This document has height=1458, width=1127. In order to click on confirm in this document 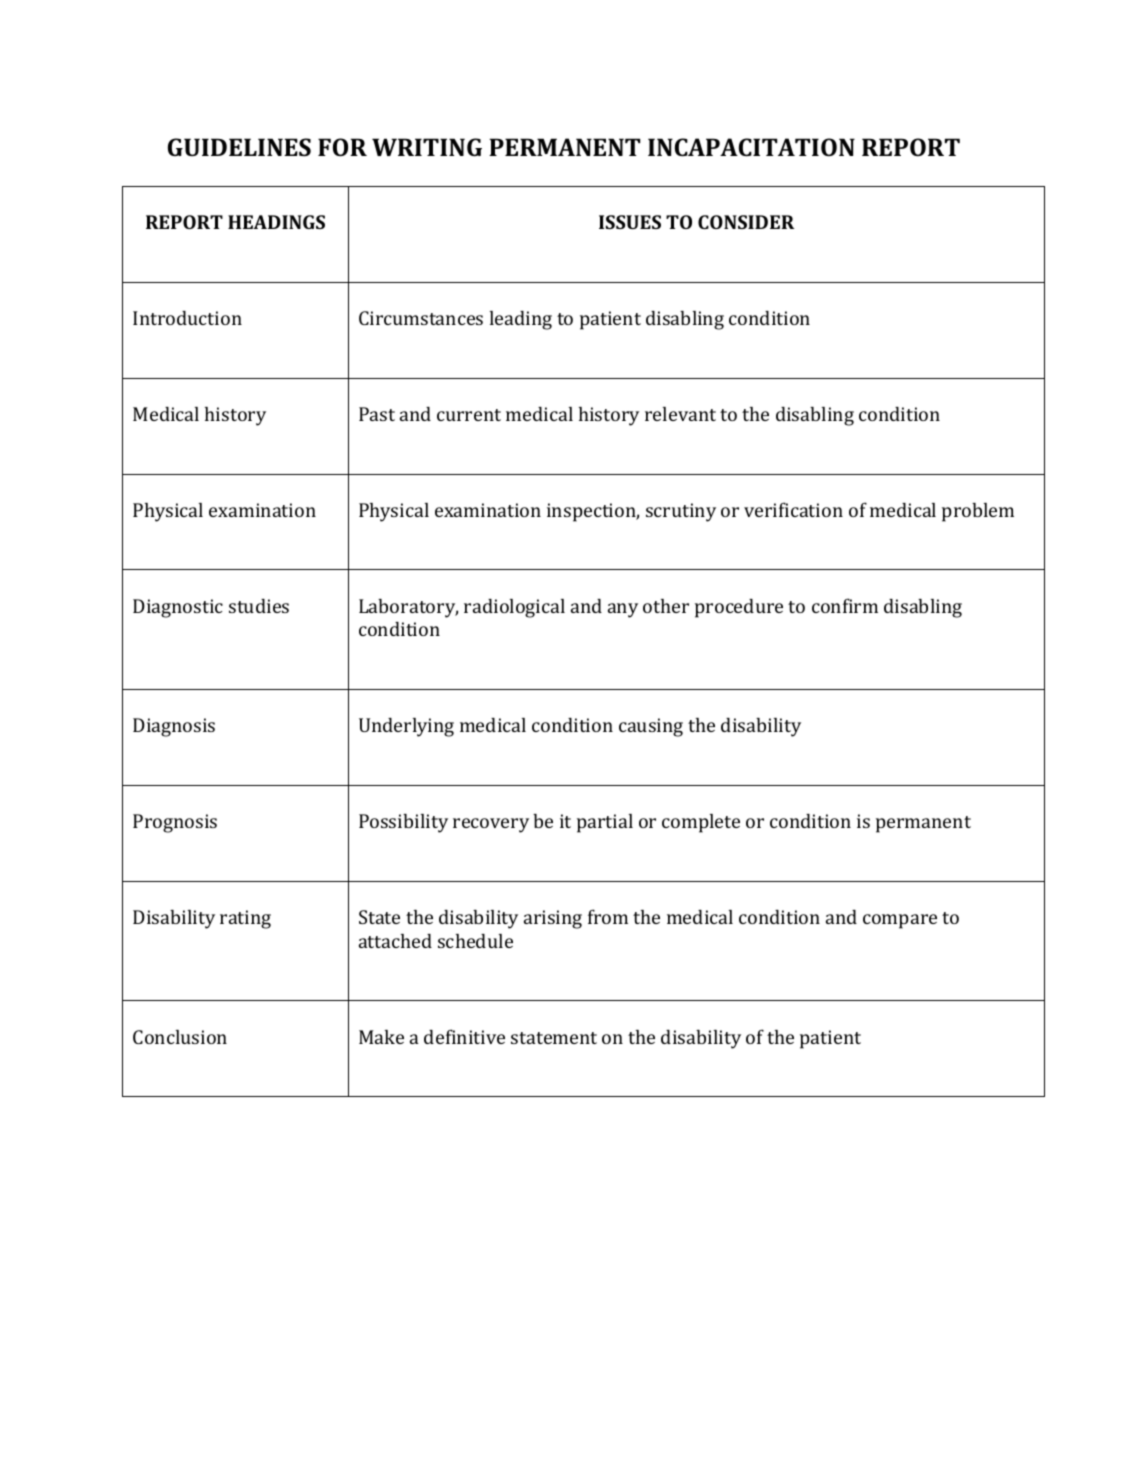, I will do `click(845, 605)`.
